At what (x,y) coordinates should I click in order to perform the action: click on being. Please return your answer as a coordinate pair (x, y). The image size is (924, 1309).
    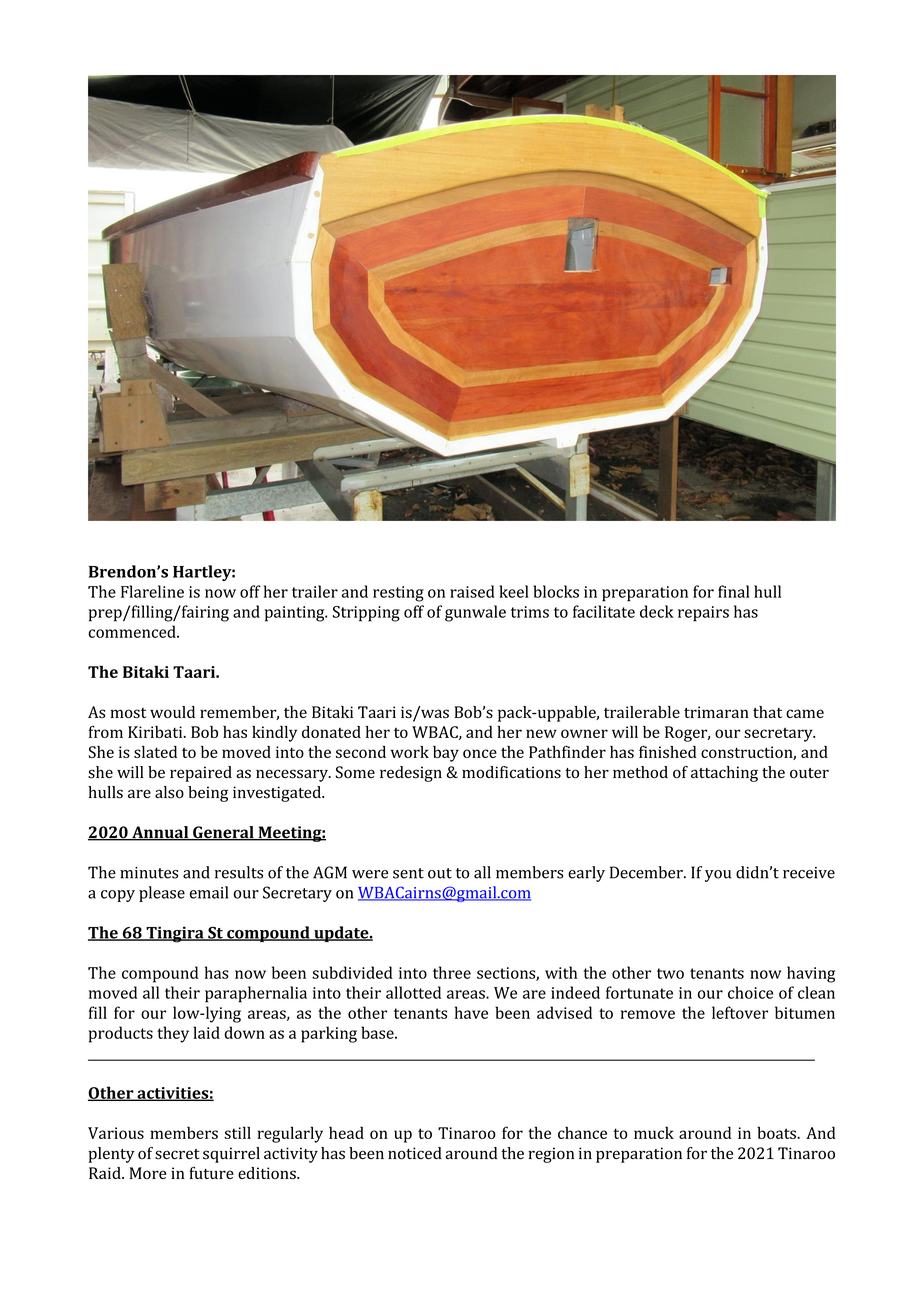
    Looking at the image, I should click on (208, 794).
